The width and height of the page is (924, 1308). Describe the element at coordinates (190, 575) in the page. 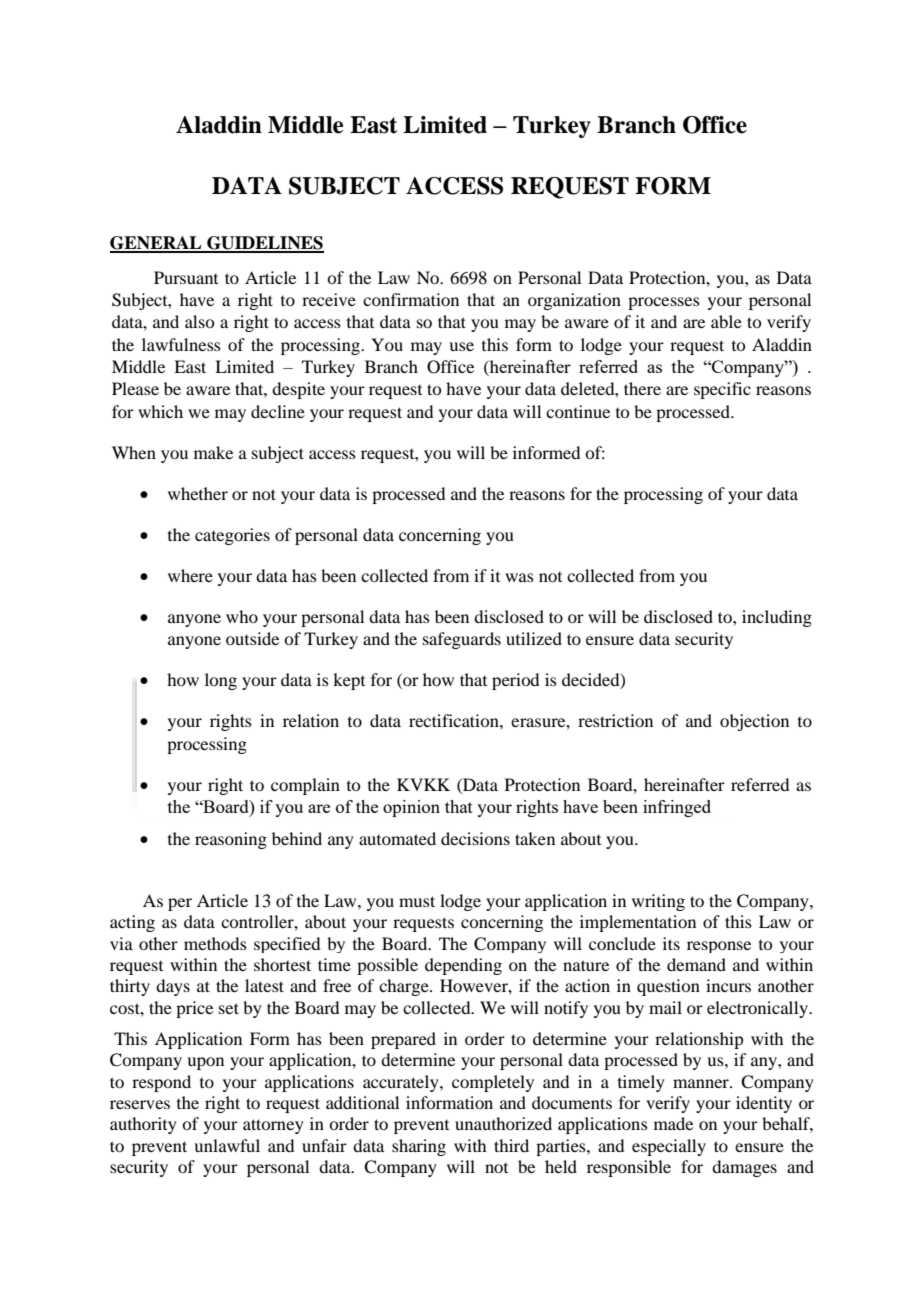

I see `where` at that location.
